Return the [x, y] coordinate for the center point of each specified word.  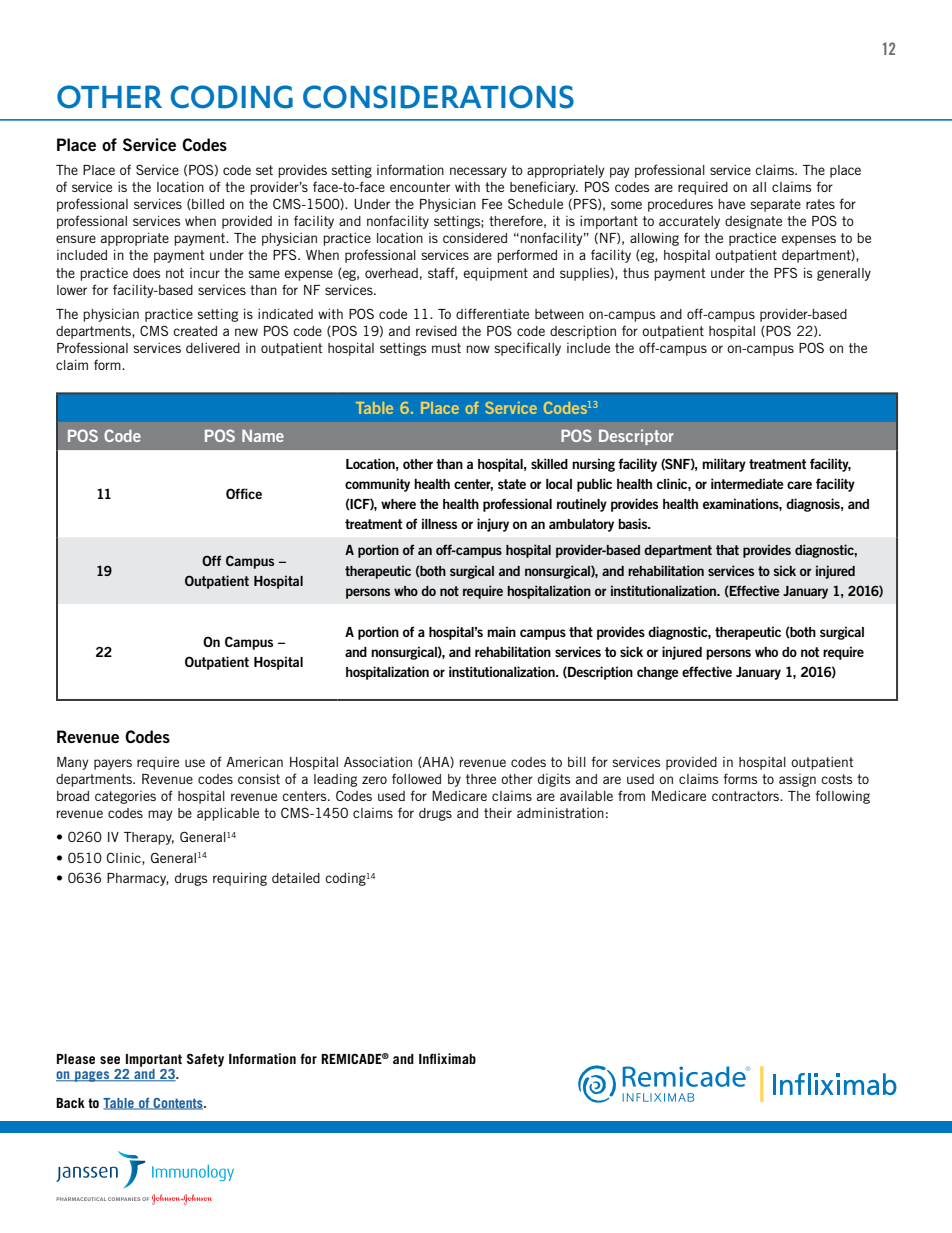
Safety [205, 1060]
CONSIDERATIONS [438, 97]
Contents [178, 1104]
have [731, 204]
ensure [76, 239]
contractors [746, 796]
